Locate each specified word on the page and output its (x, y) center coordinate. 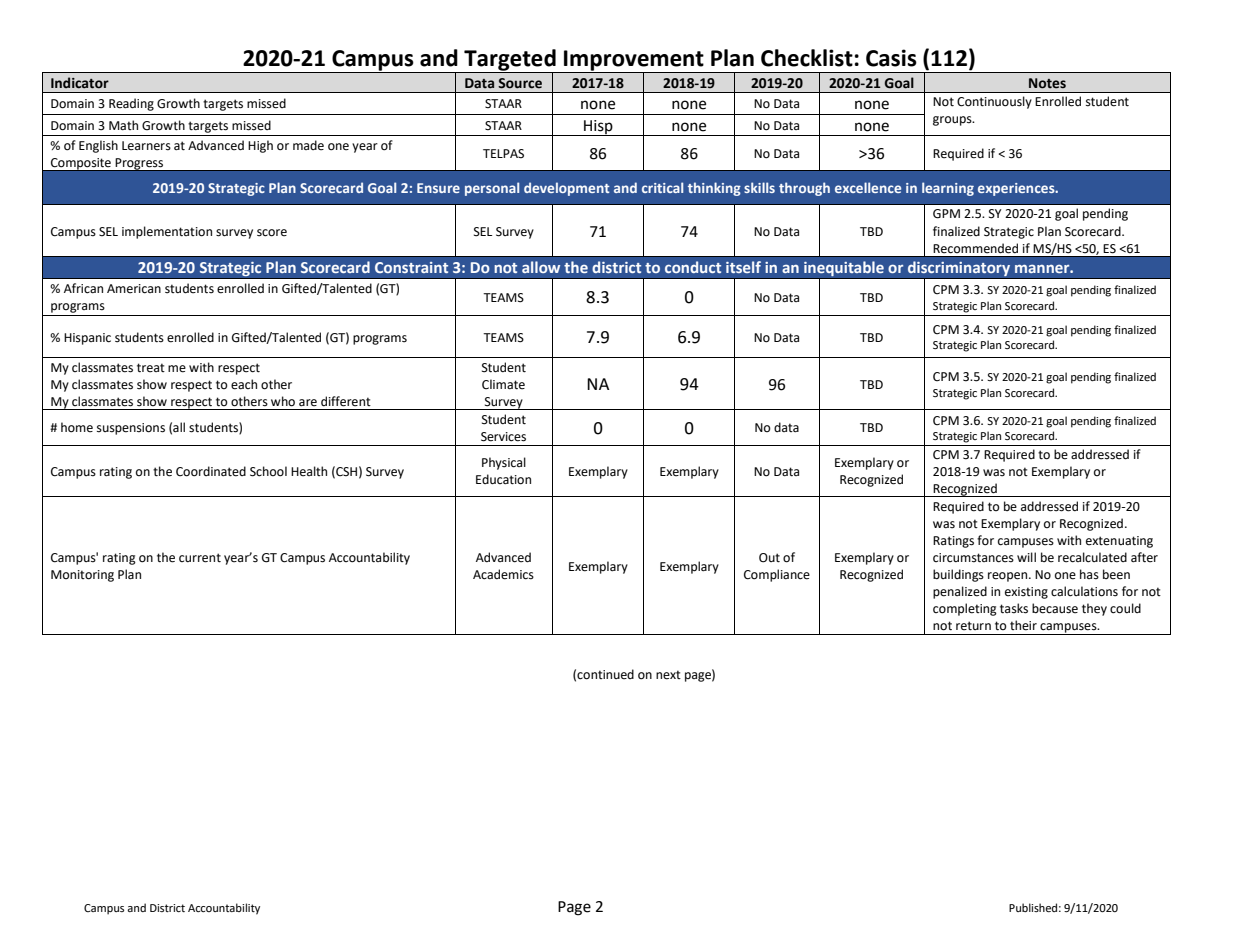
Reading (131, 104)
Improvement (634, 61)
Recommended (975, 248)
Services (503, 437)
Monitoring (82, 576)
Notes (1047, 83)
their (1023, 625)
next (668, 675)
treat (151, 368)
